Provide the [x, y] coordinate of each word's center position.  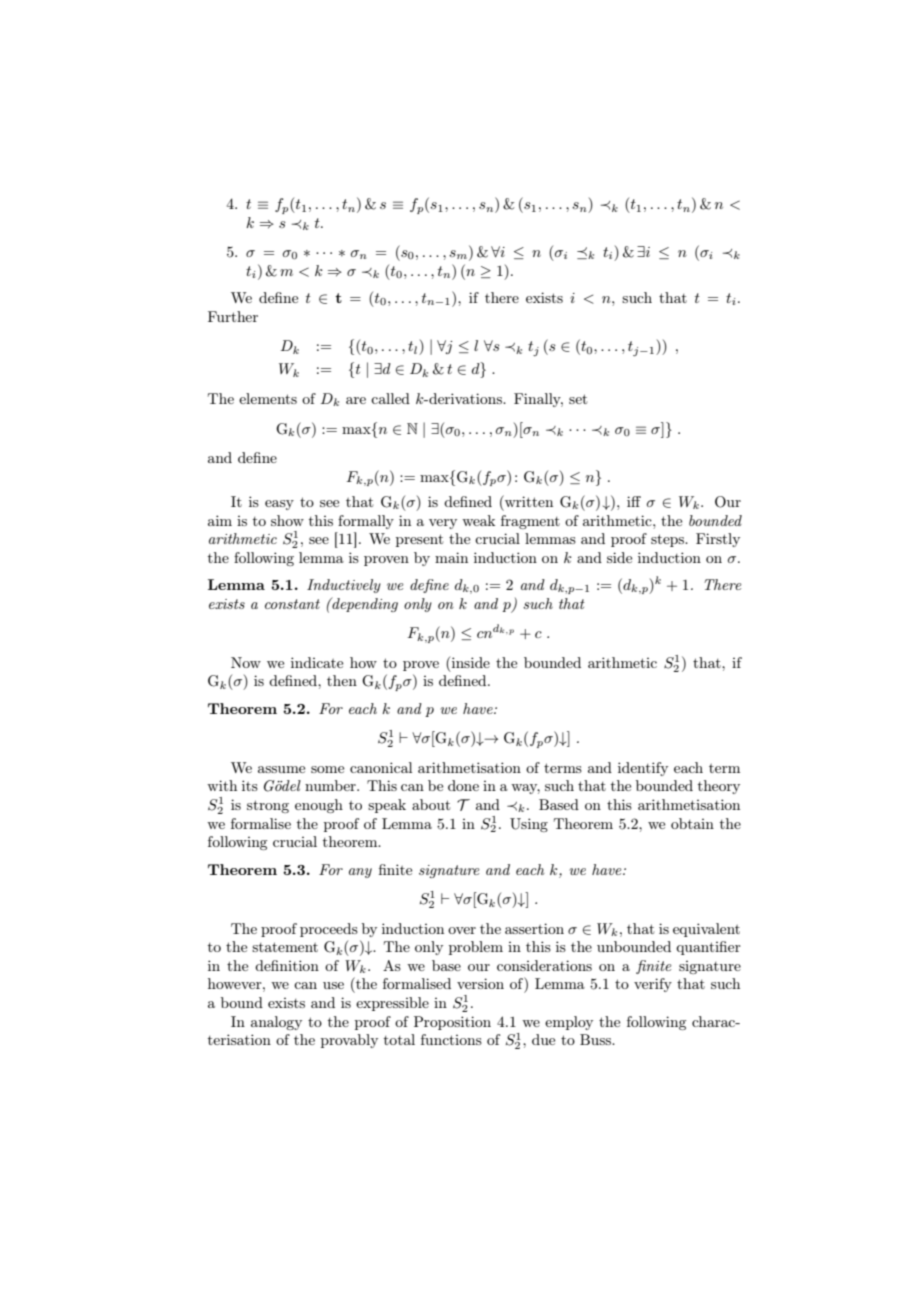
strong [268, 806]
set [578, 399]
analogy [276, 1023]
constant [292, 604]
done [463, 785]
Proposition [452, 1023]
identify [643, 769]
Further [233, 316]
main [451, 557]
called [390, 398]
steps [669, 540]
